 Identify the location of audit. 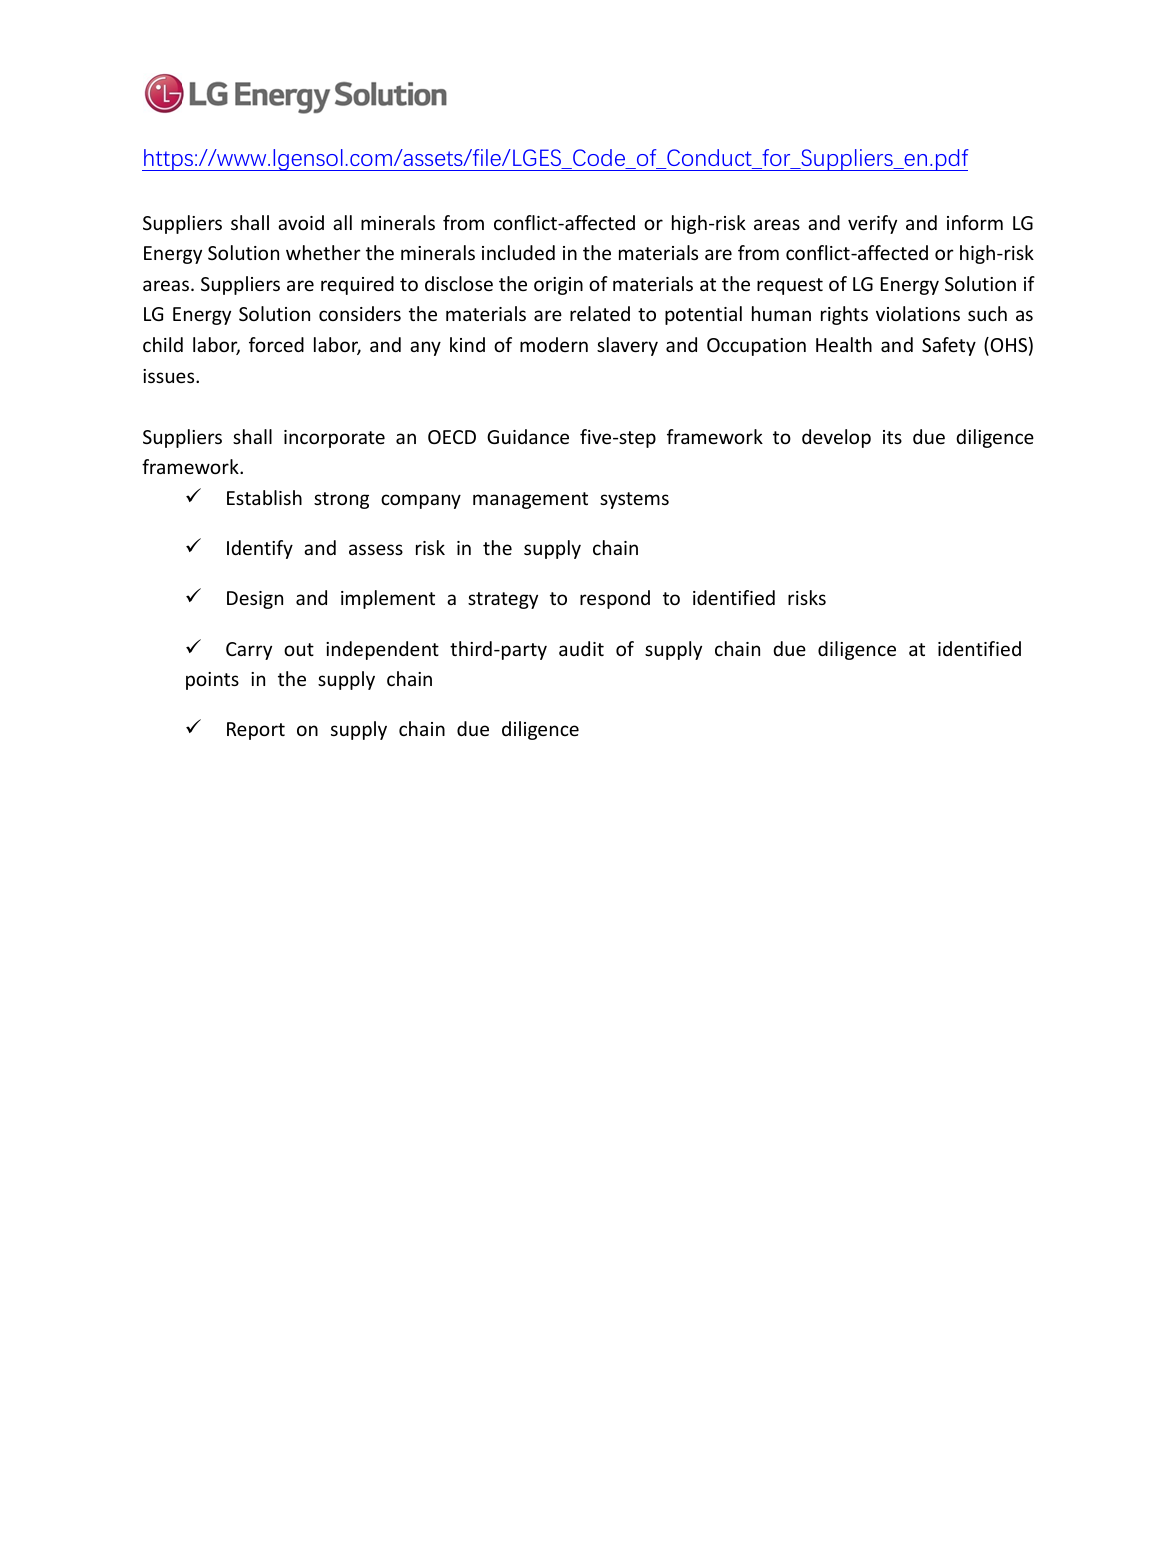
(581, 648).
